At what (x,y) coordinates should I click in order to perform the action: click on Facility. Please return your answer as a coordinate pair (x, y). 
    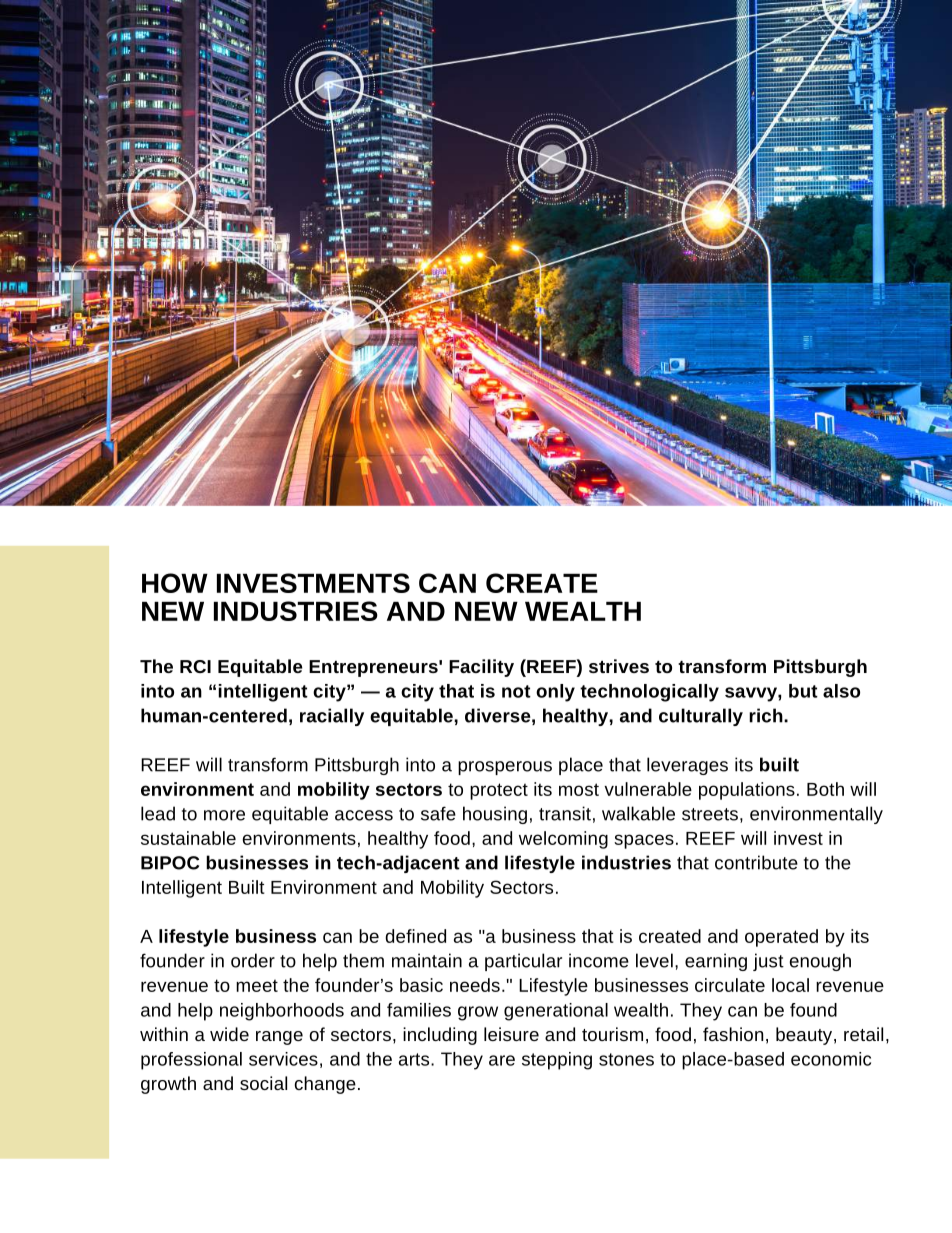
    Looking at the image, I should click on (481, 668).
